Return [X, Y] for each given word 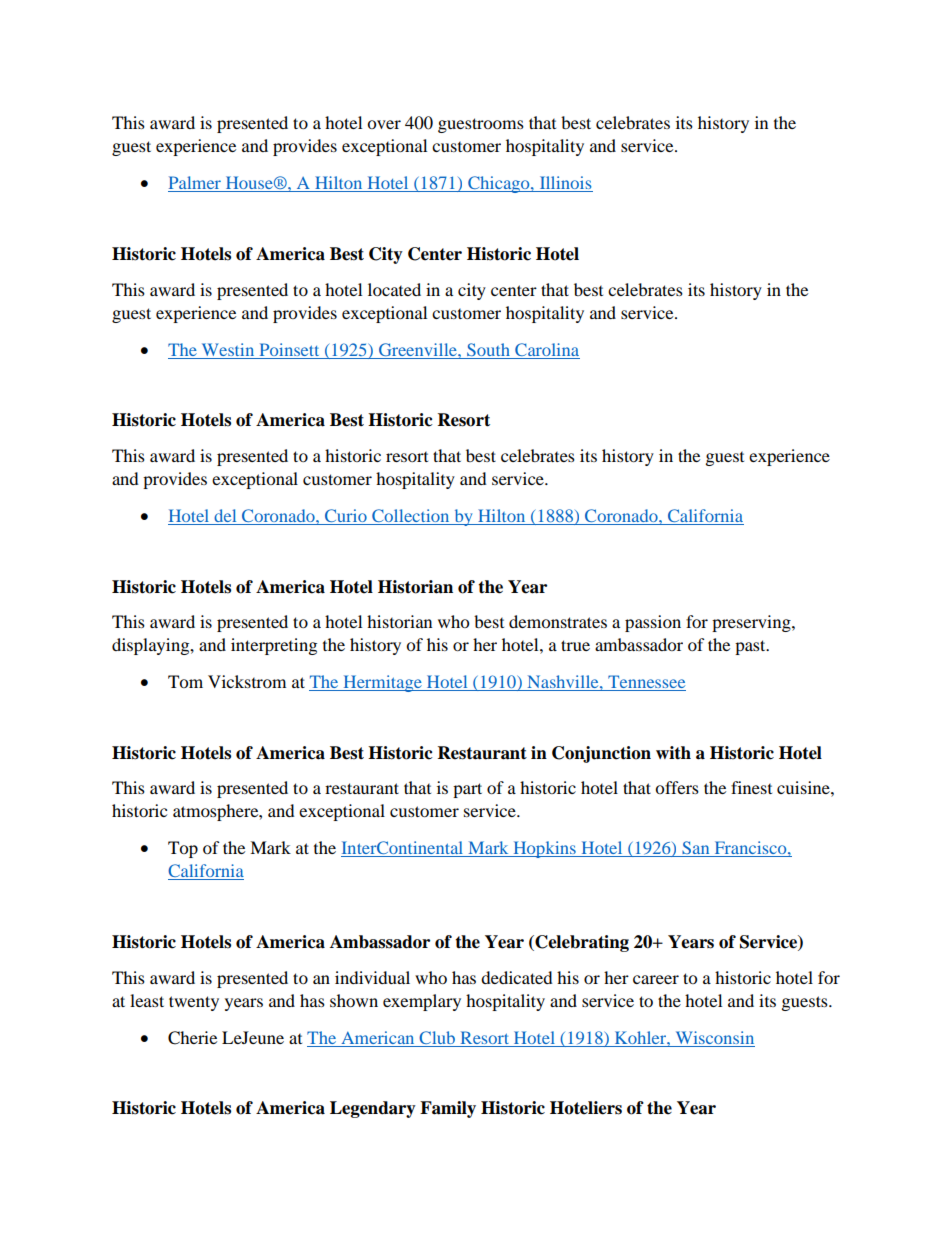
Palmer [195, 184]
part [467, 790]
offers [677, 787]
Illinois [565, 184]
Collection [411, 517]
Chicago [499, 184]
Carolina [547, 349]
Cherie [192, 1038]
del [225, 515]
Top [183, 849]
